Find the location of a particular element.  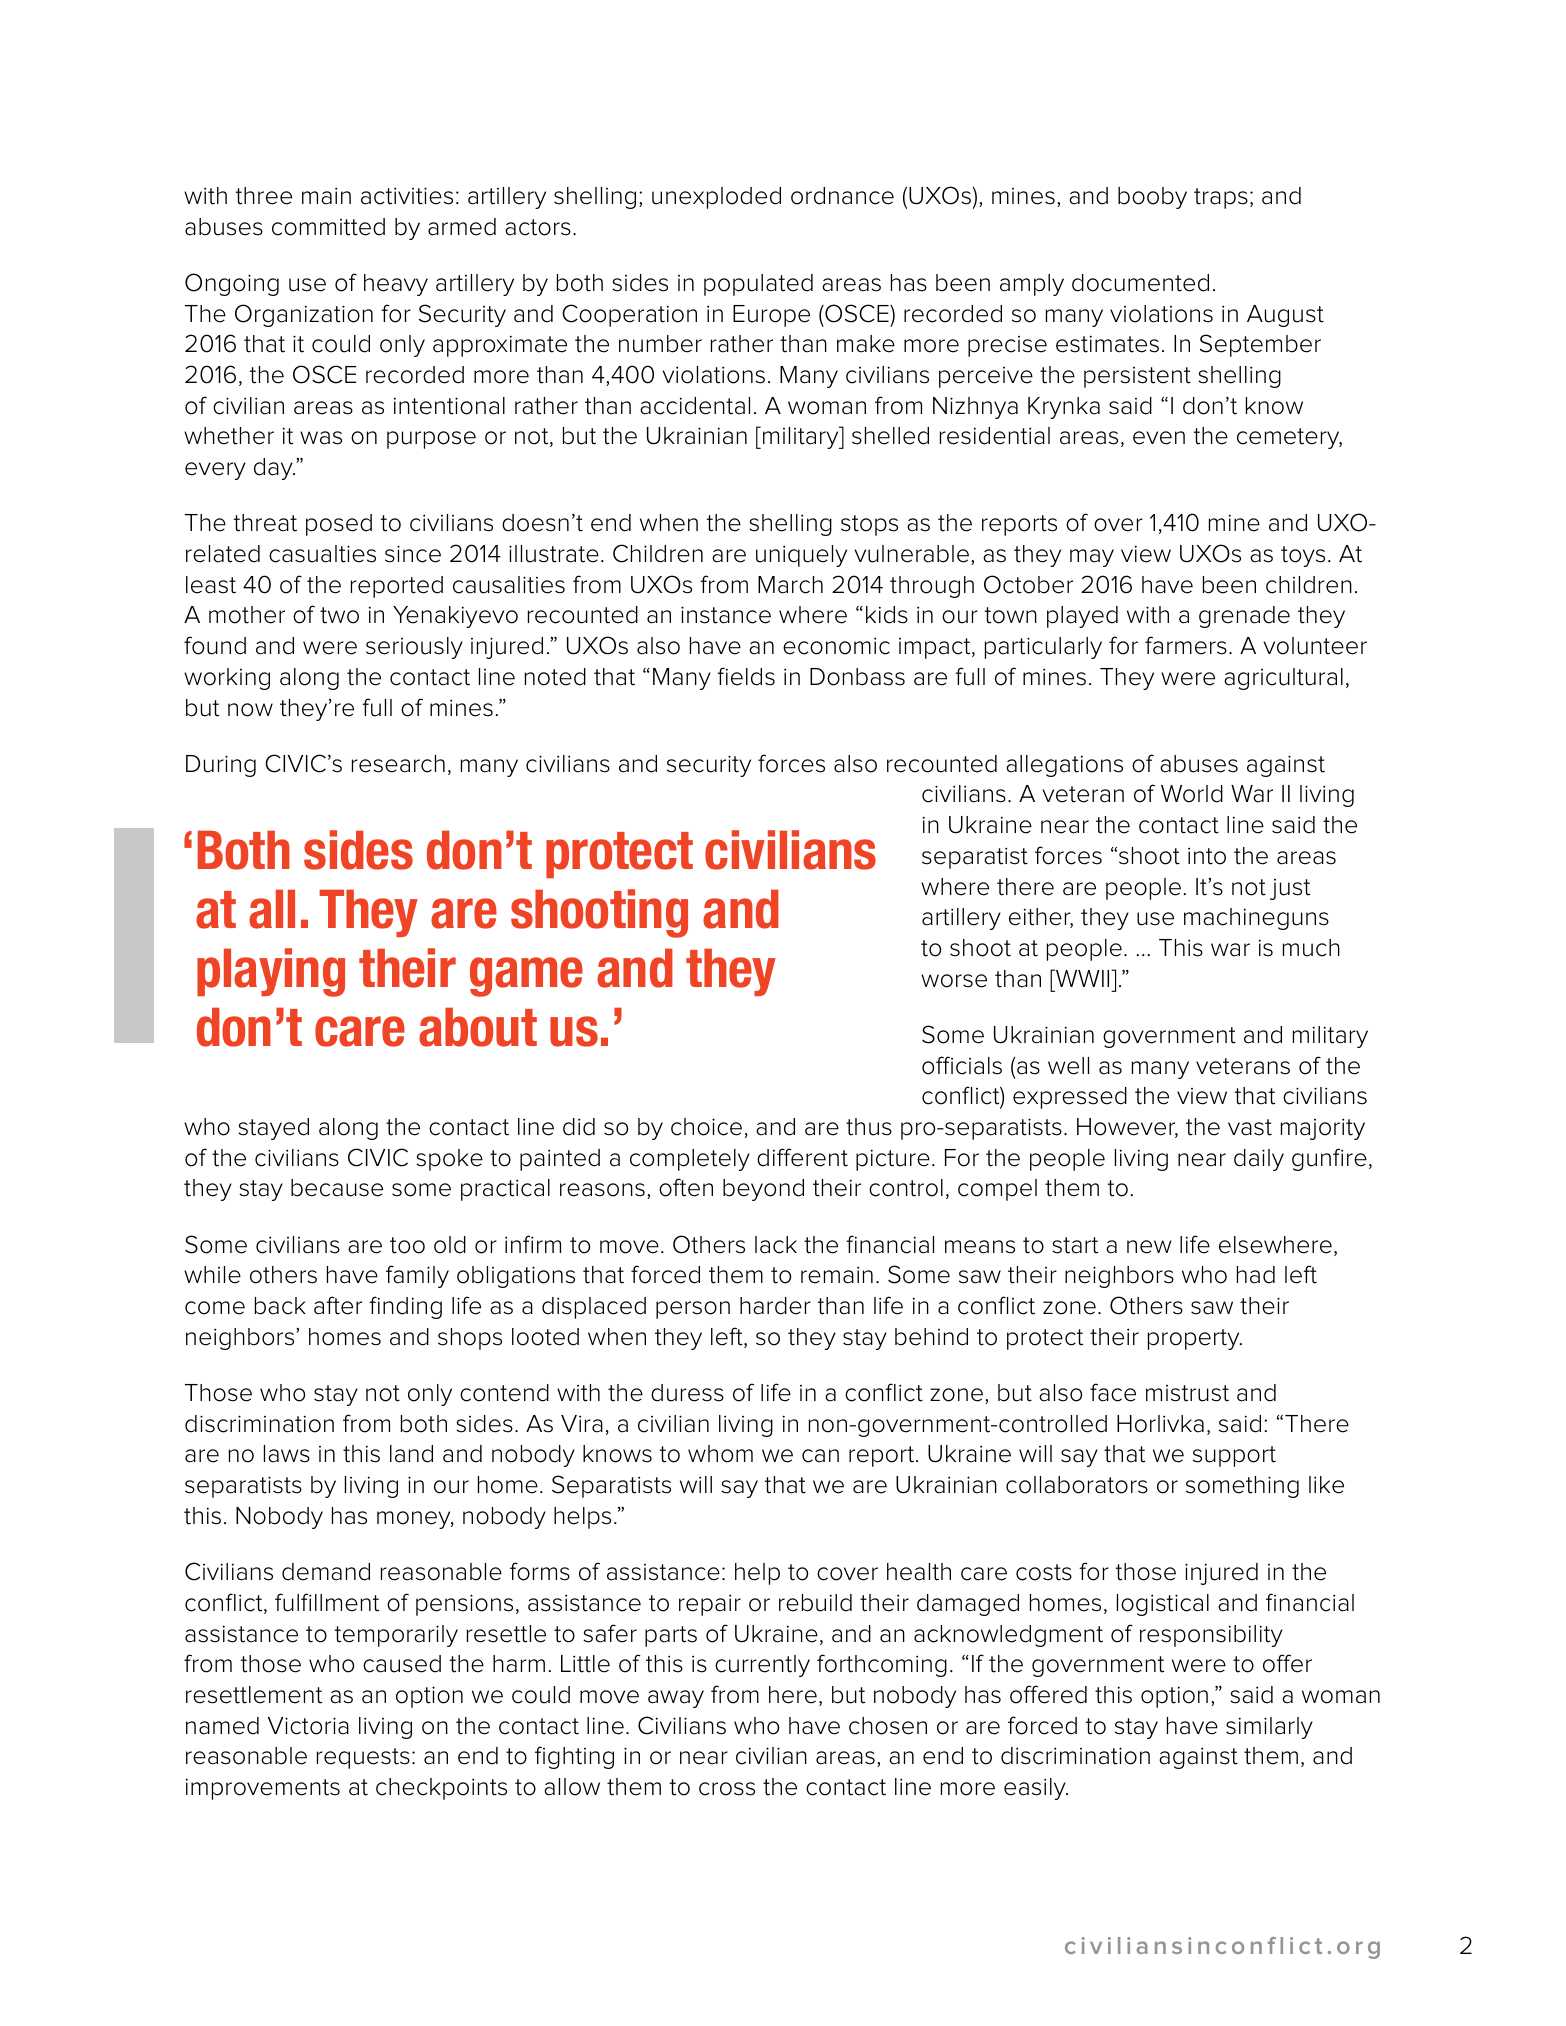

whom is located at coordinates (720, 1454).
